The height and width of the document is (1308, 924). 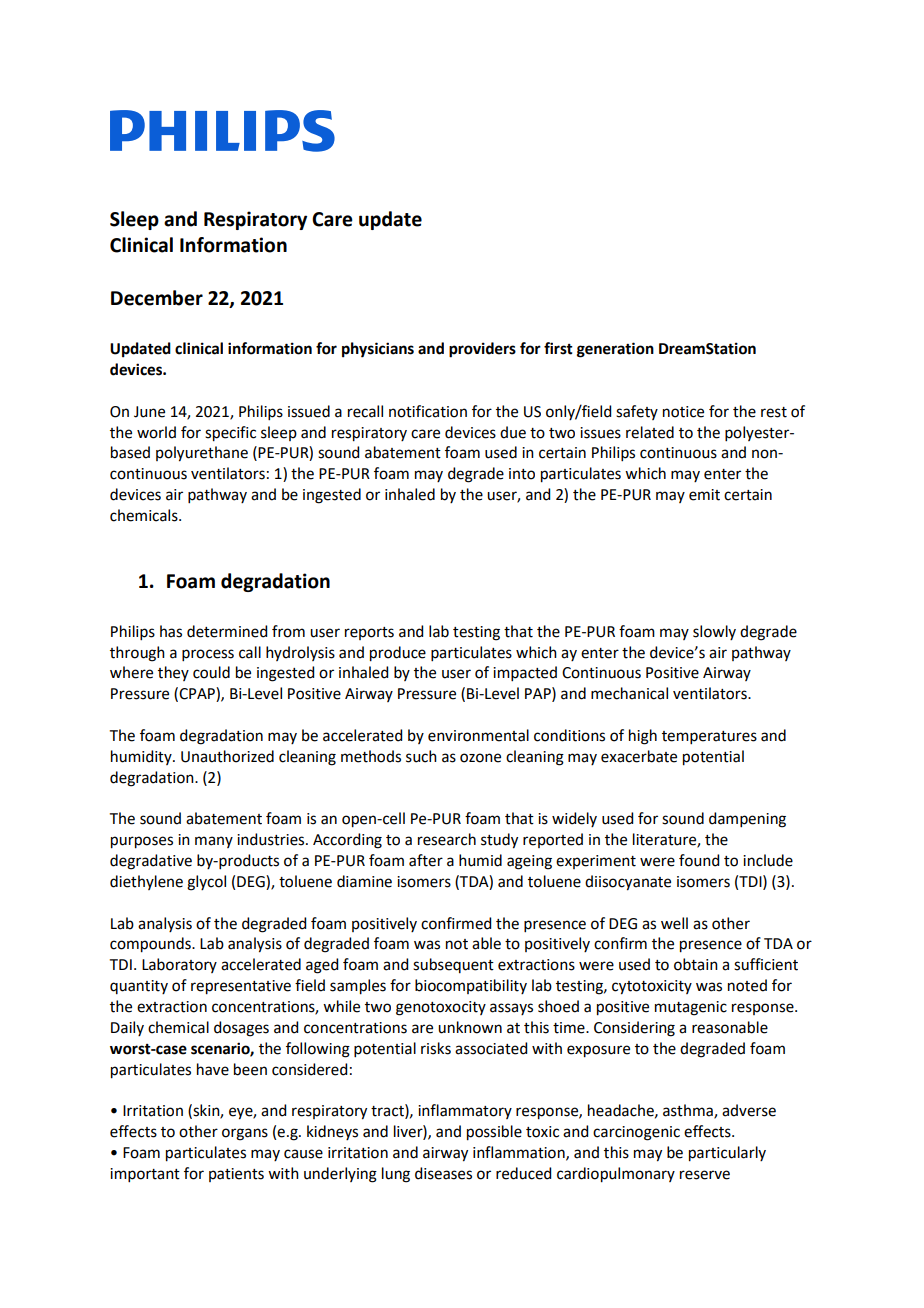 I want to click on Unauthorized, so click(x=227, y=756).
